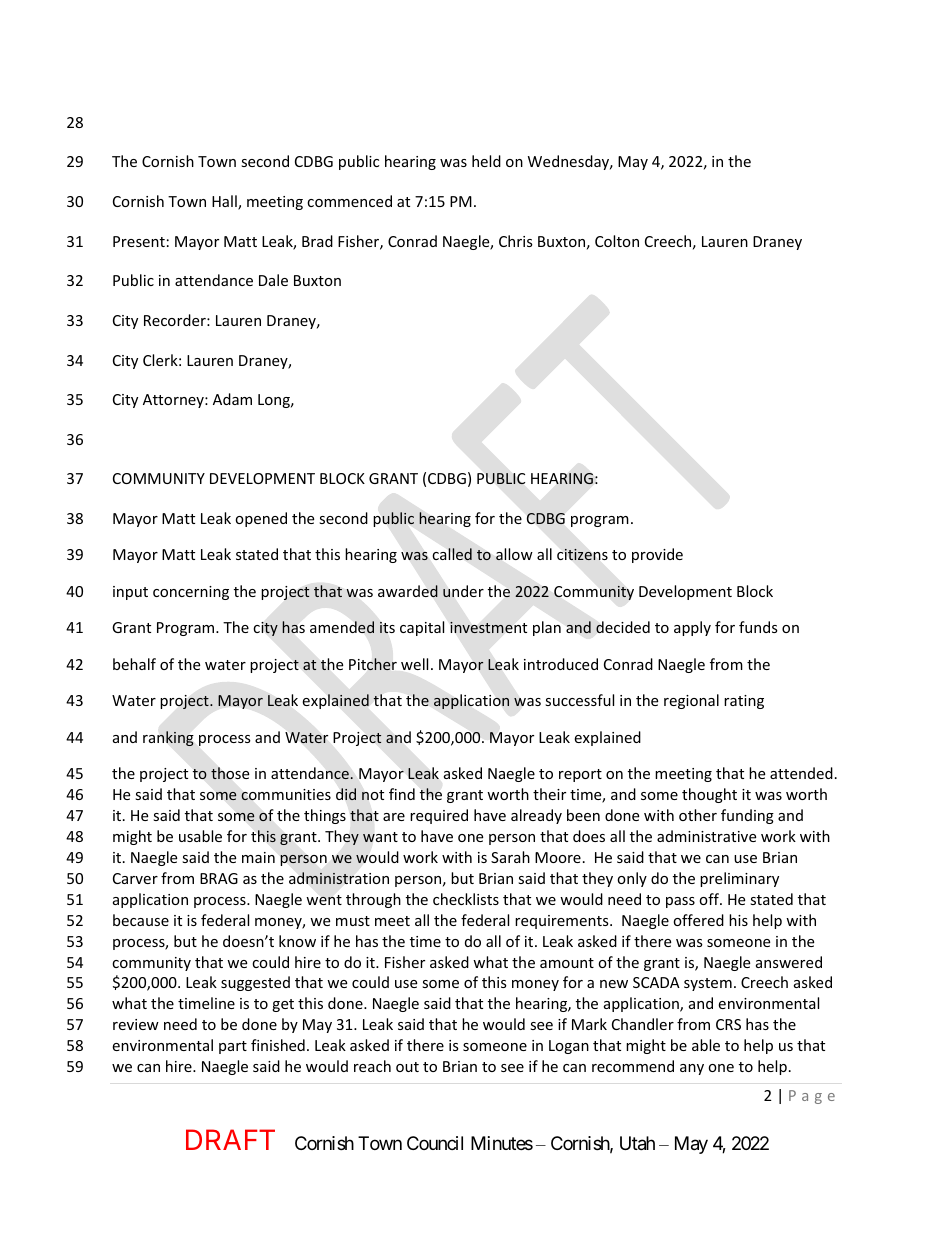  Describe the element at coordinates (617, 241) in the screenshot. I see `Colton` at that location.
